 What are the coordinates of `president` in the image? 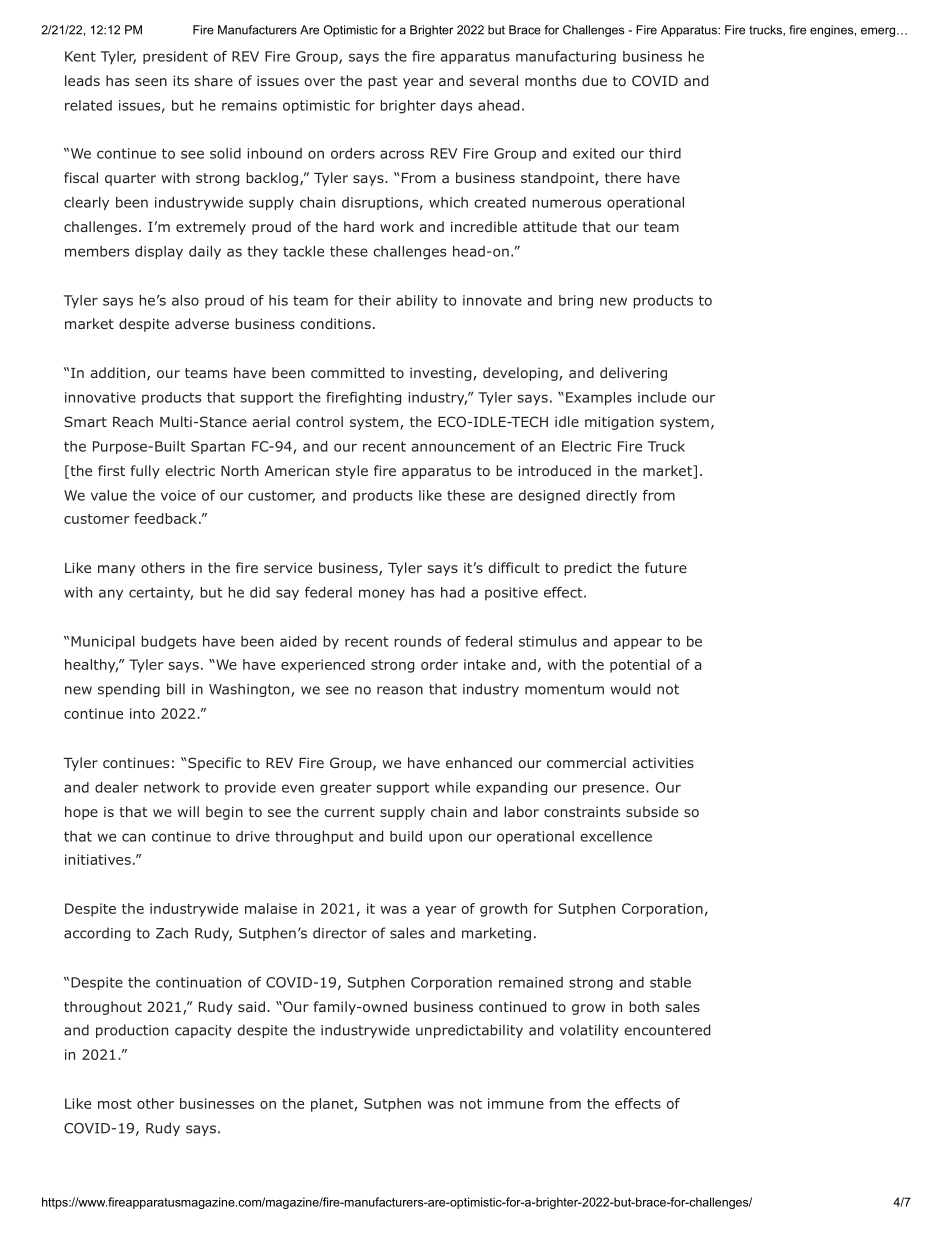 It's located at (175, 57).
